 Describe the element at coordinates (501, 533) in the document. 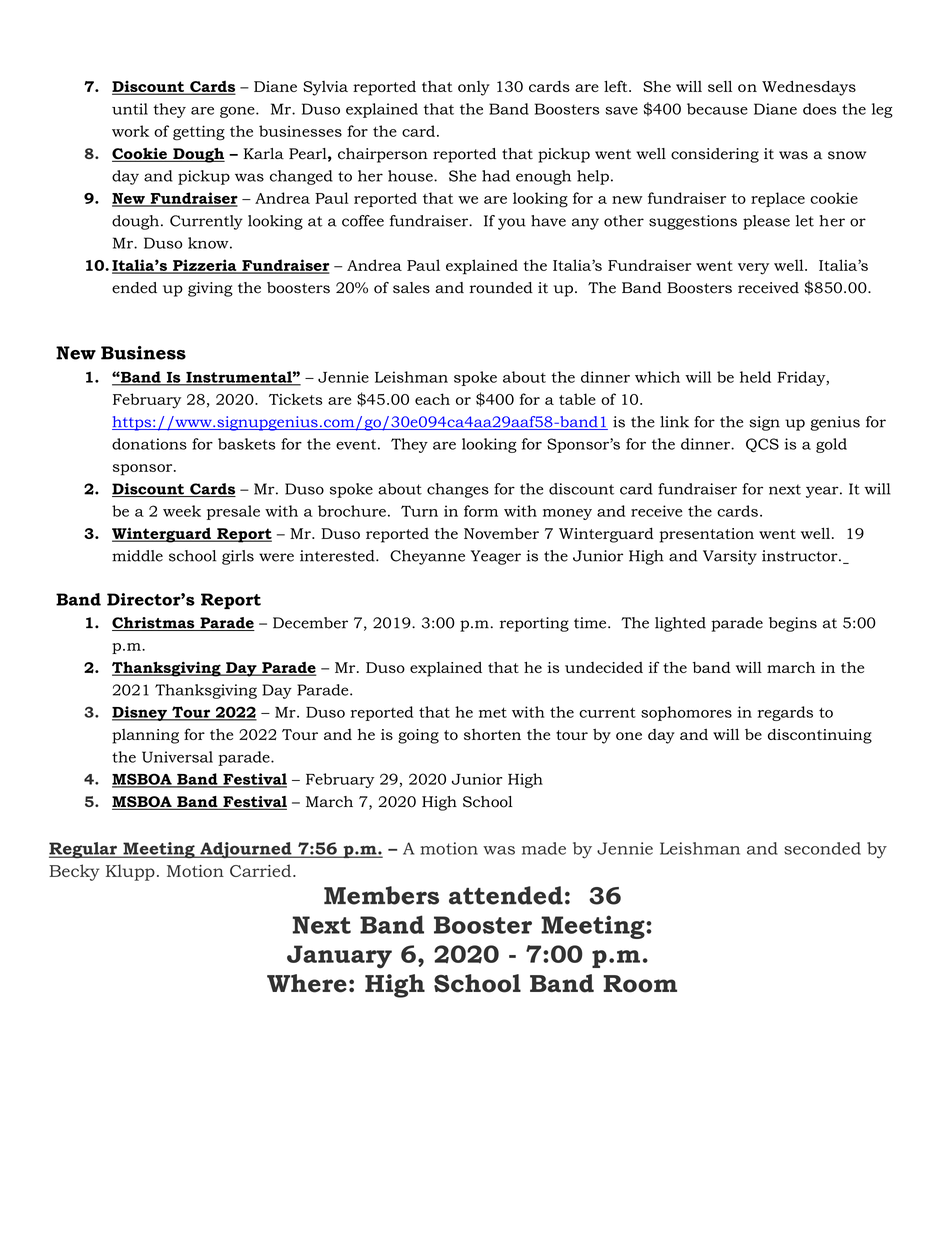

I see `November` at that location.
